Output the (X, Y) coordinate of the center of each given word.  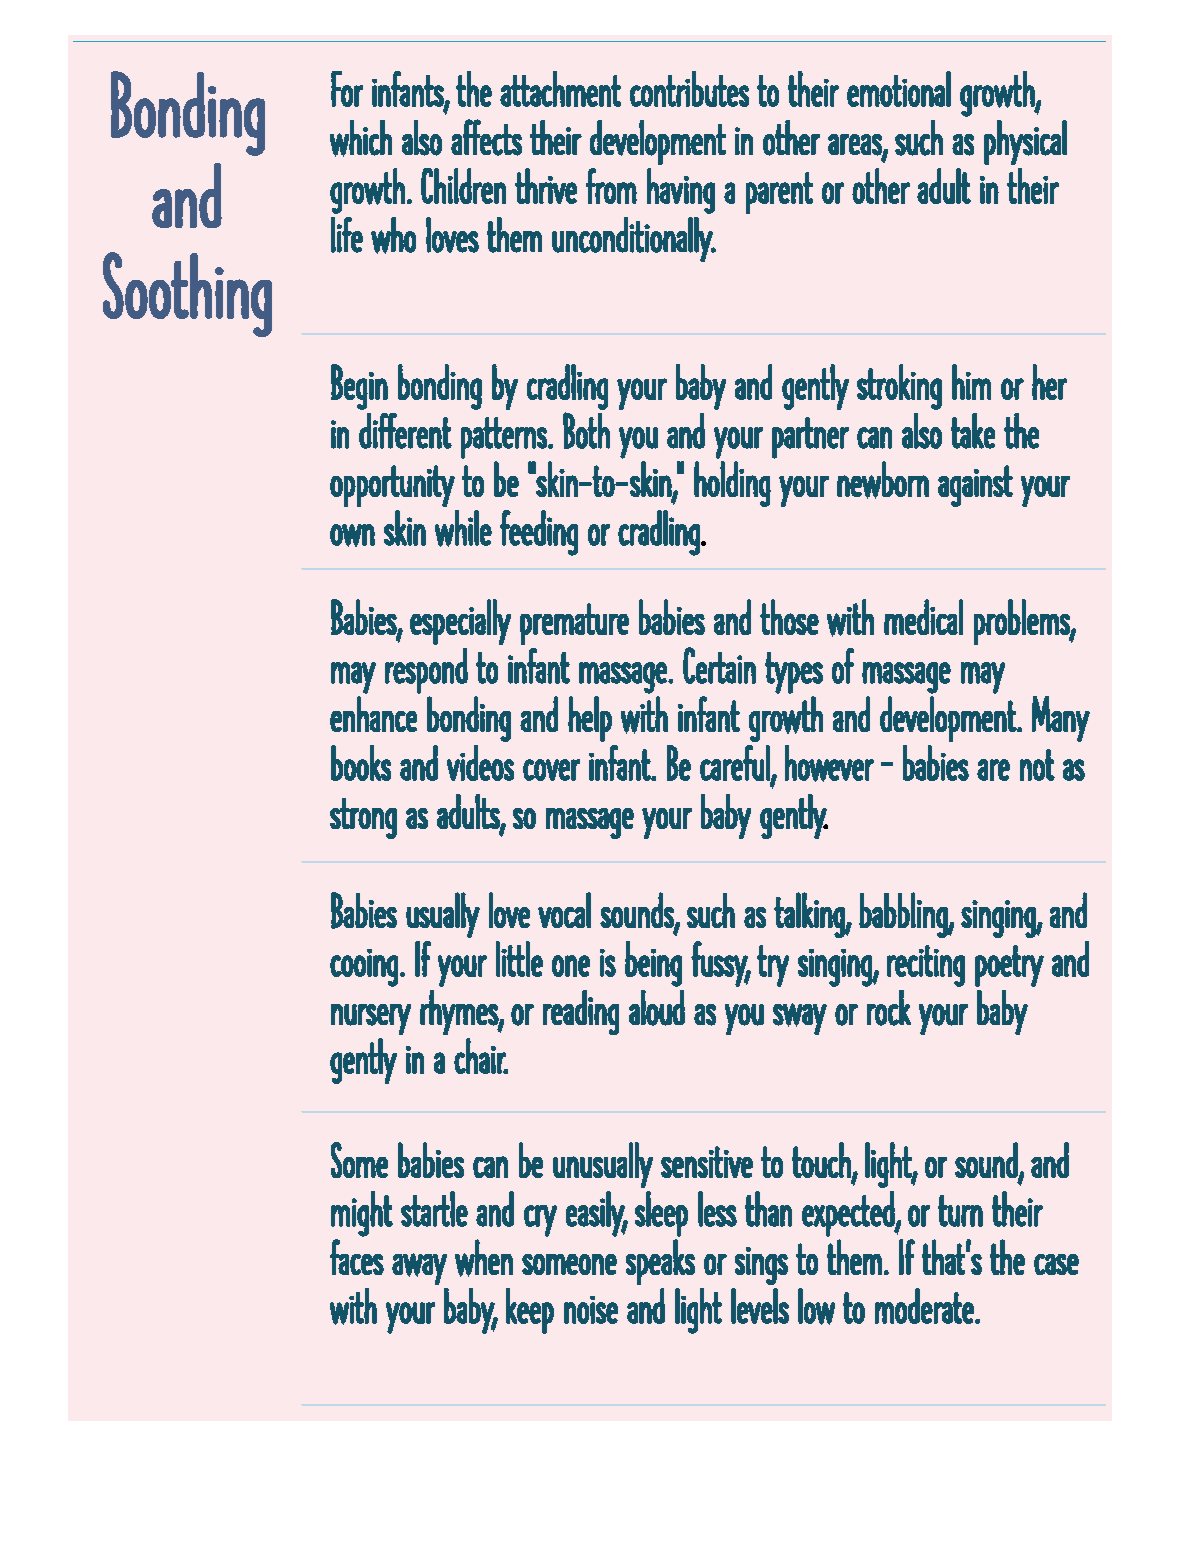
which (361, 138)
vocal (564, 910)
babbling (904, 915)
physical (1025, 142)
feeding (539, 533)
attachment (560, 89)
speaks (660, 1262)
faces (357, 1257)
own (352, 535)
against (975, 486)
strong (363, 818)
